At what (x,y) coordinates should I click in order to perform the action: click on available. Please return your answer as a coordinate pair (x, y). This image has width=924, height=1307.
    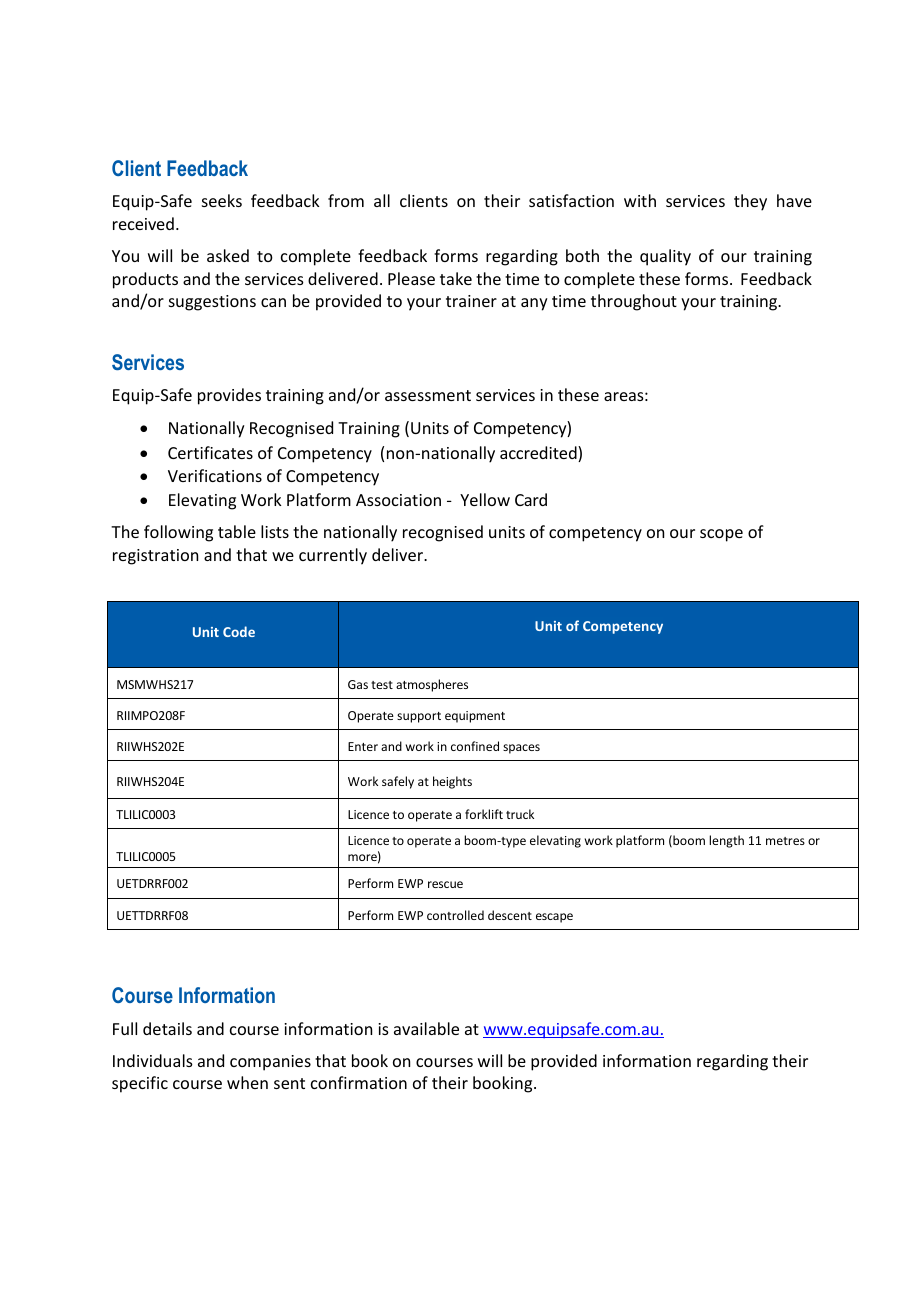
    Looking at the image, I should click on (426, 1028).
